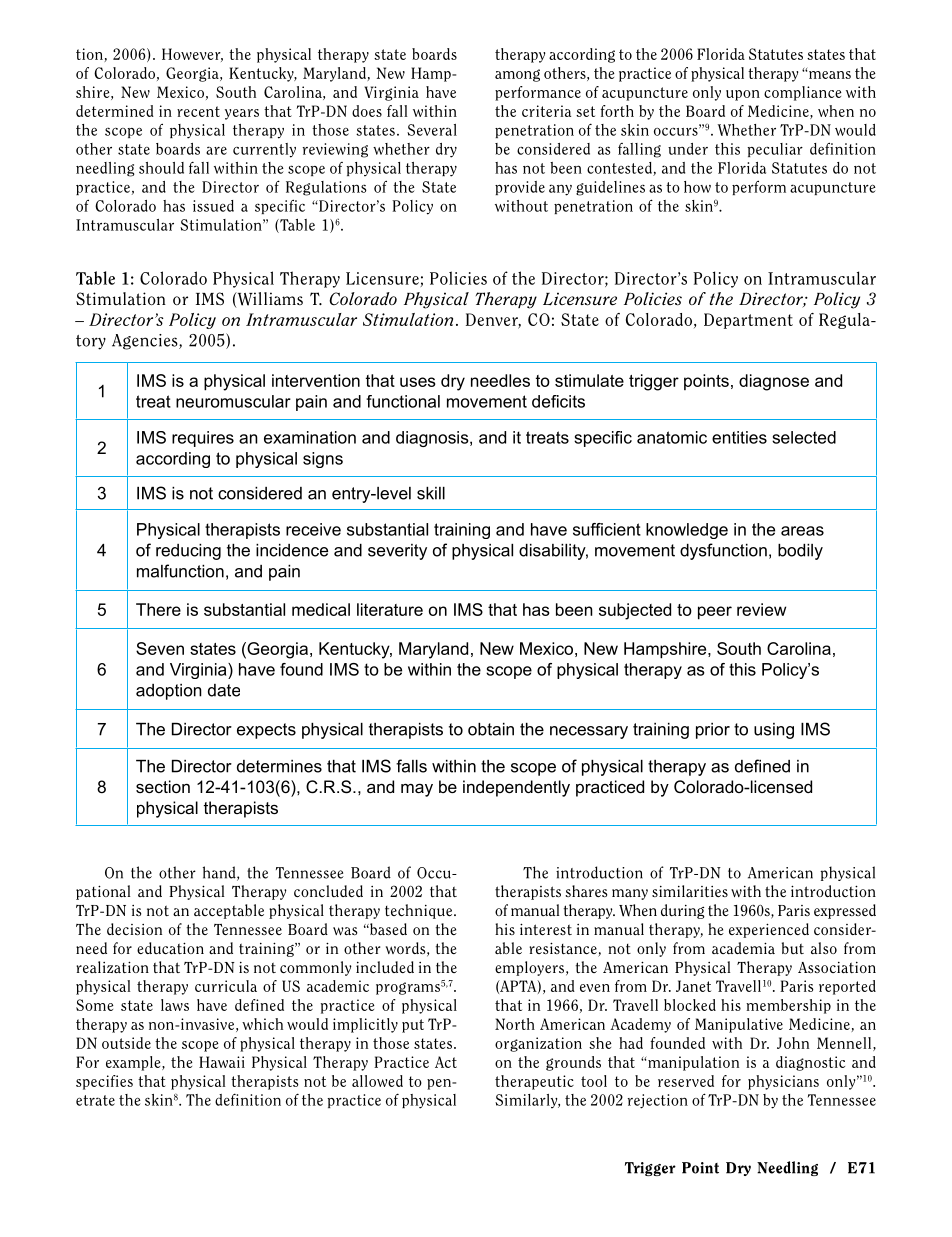 The image size is (952, 1237). What do you see at coordinates (222, 1062) in the screenshot?
I see `Hawaii` at bounding box center [222, 1062].
